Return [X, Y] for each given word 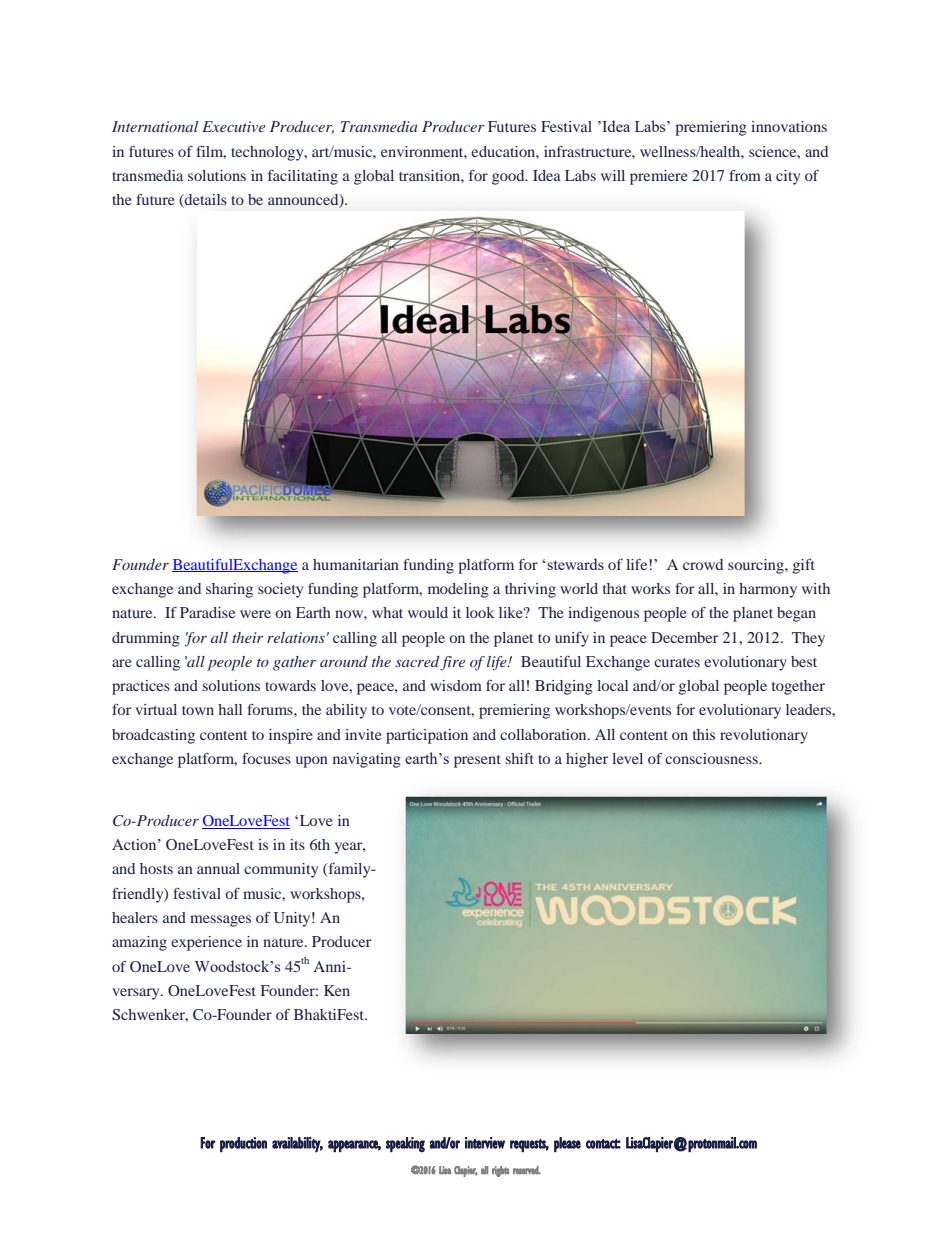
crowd [703, 564]
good [509, 177]
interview [485, 1143]
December [684, 637]
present [477, 761]
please [567, 1144]
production [243, 1144]
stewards [574, 564]
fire [452, 663]
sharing [229, 590]
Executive [233, 126]
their [247, 637]
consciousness [712, 758]
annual [218, 868]
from [745, 175]
